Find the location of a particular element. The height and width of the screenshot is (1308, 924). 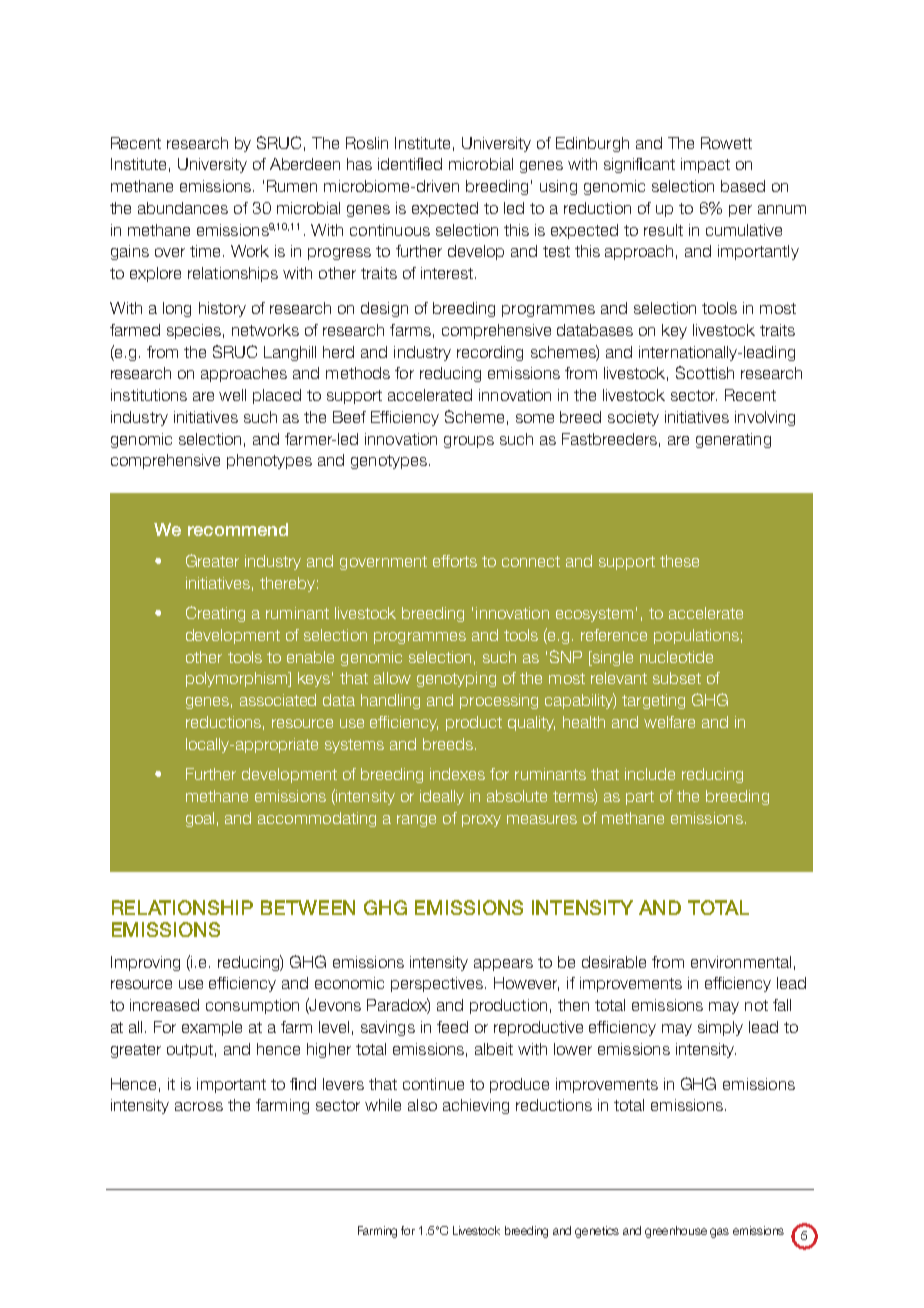

Improving is located at coordinates (145, 963).
